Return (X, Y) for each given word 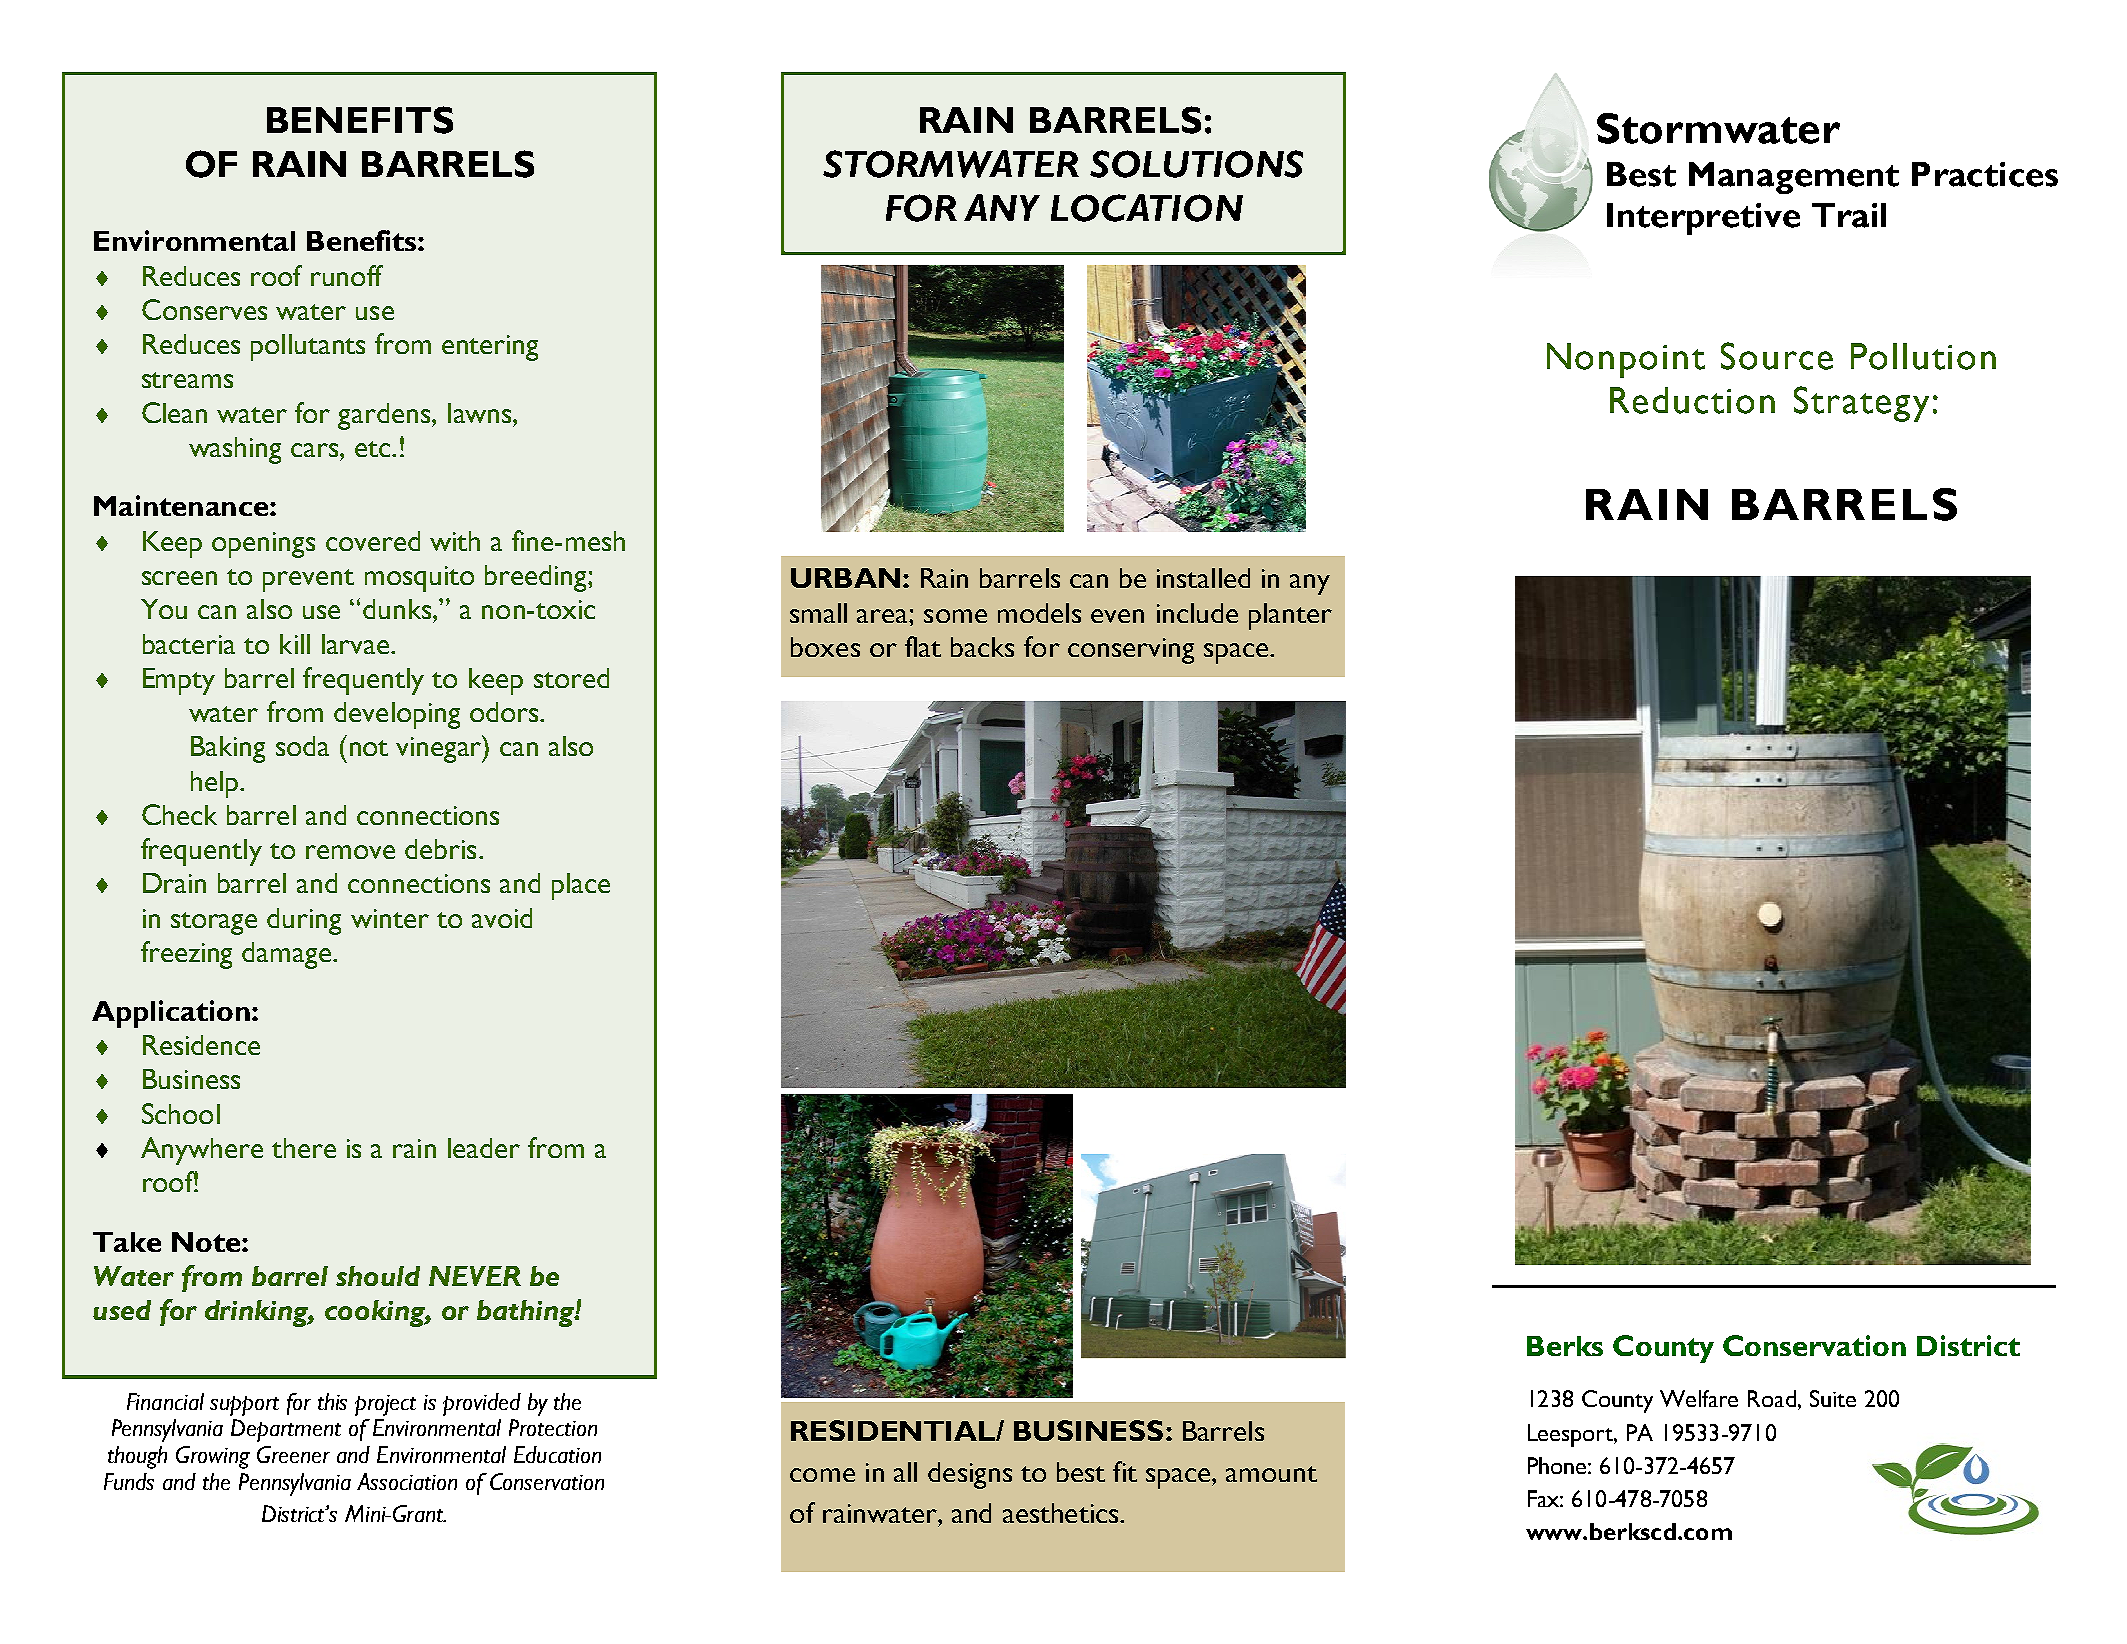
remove (350, 852)
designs (970, 1475)
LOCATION (1147, 208)
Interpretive (1703, 219)
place (581, 886)
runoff (347, 275)
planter (1290, 616)
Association (407, 1481)
